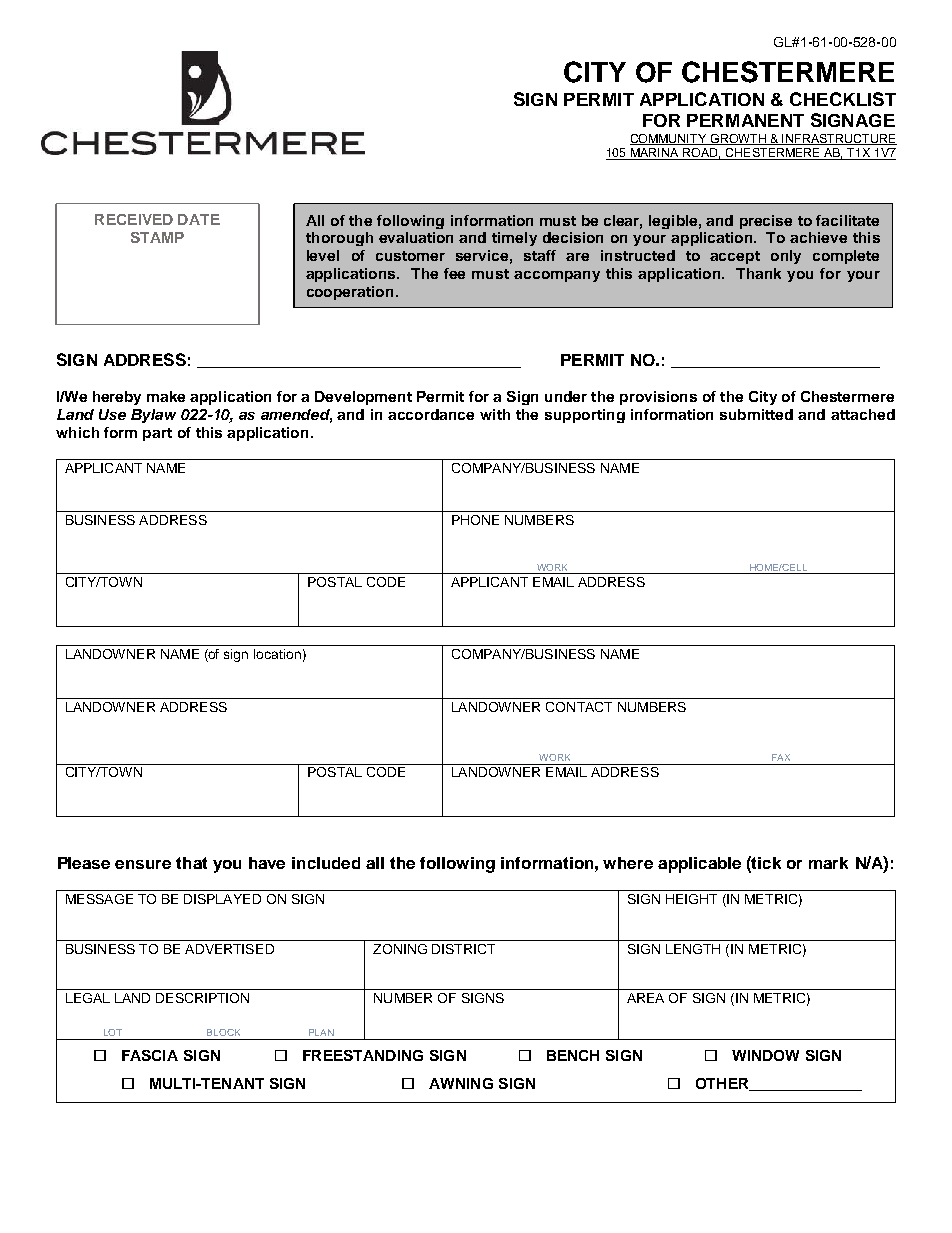 This screenshot has width=952, height=1233. What do you see at coordinates (475, 520) in the screenshot?
I see `PHONE` at bounding box center [475, 520].
